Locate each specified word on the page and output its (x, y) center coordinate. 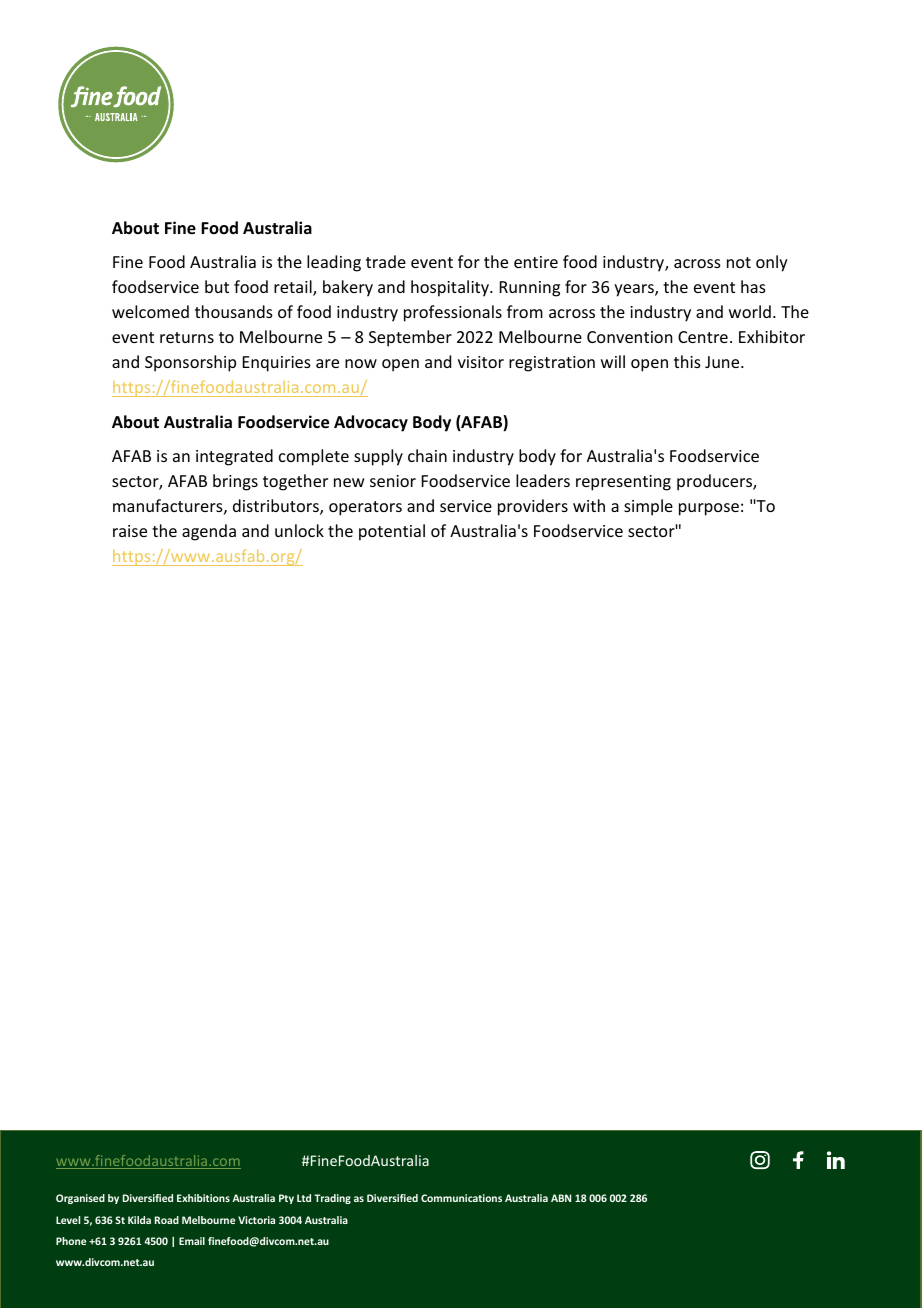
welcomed (150, 311)
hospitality (451, 288)
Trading (332, 1199)
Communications (461, 1198)
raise (130, 531)
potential (392, 532)
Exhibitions (203, 1198)
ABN (561, 1198)
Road (167, 1220)
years (635, 290)
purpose (709, 509)
